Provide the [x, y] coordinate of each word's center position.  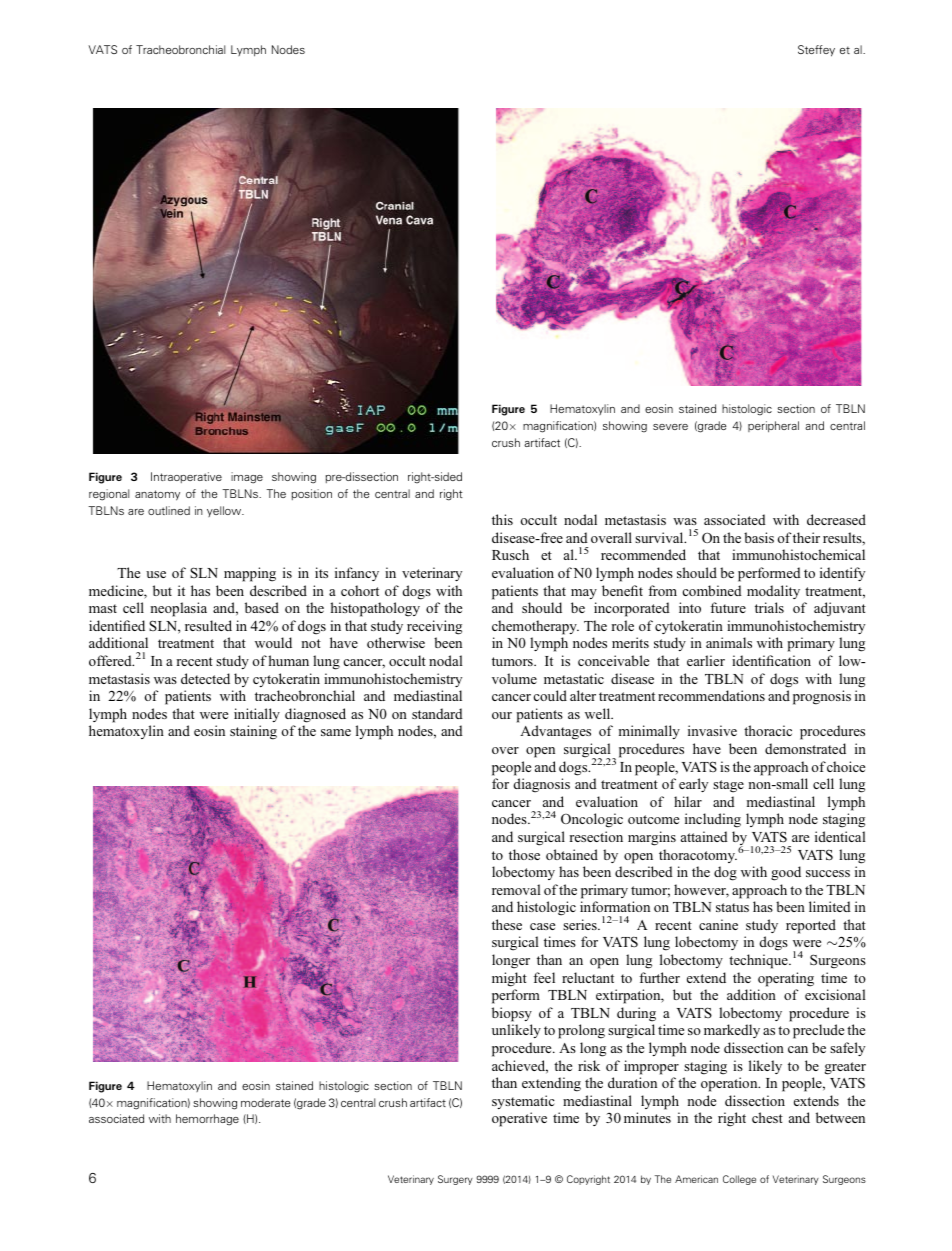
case [542, 926]
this [502, 519]
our [502, 715]
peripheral [773, 427]
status [732, 907]
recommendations [711, 695]
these [507, 924]
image [247, 478]
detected [205, 678]
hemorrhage [207, 1120]
